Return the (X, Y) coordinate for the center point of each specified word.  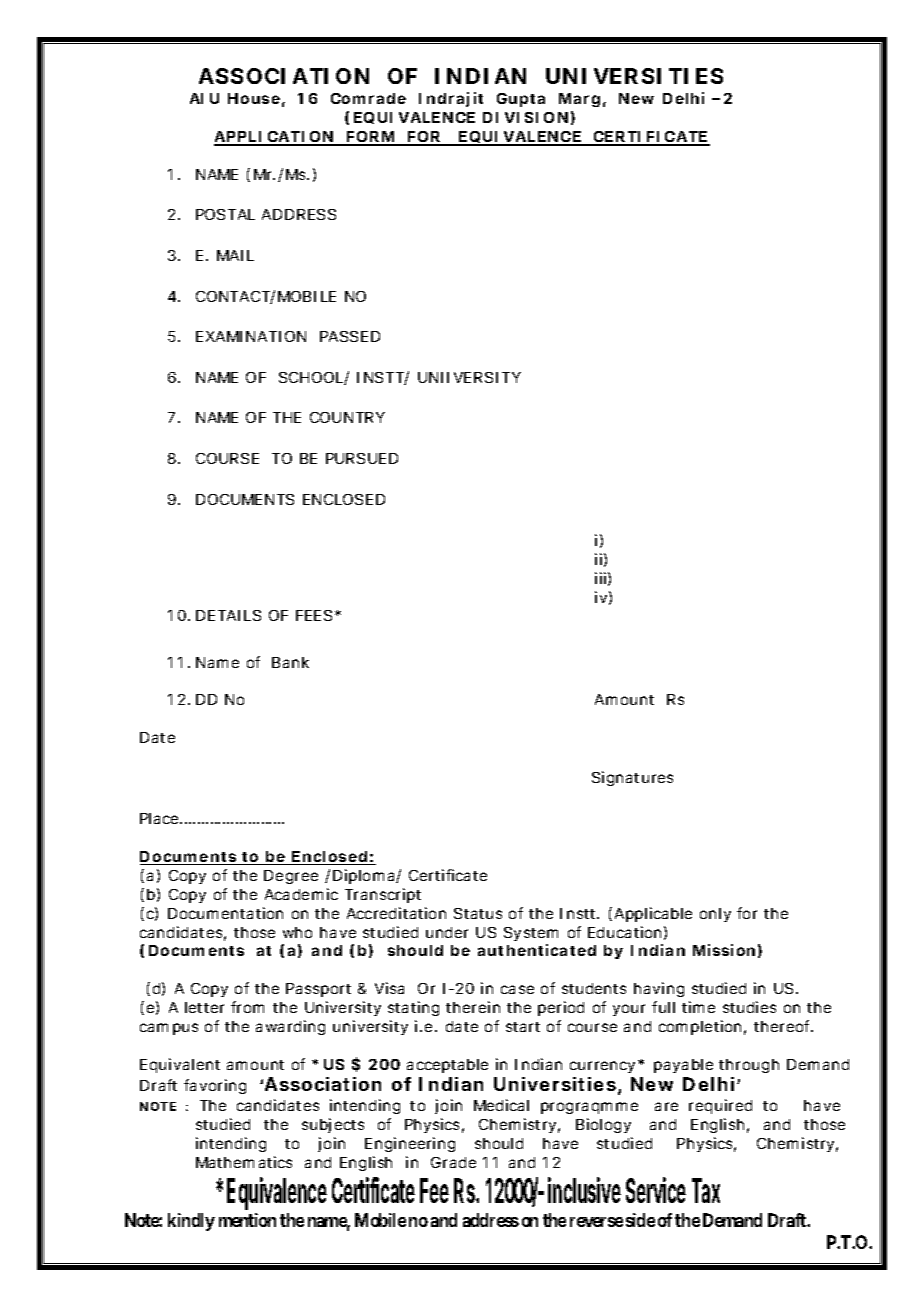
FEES (314, 615)
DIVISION (525, 117)
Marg (579, 100)
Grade (453, 1162)
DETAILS (228, 615)
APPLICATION (274, 138)
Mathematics (244, 1162)
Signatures (632, 778)
